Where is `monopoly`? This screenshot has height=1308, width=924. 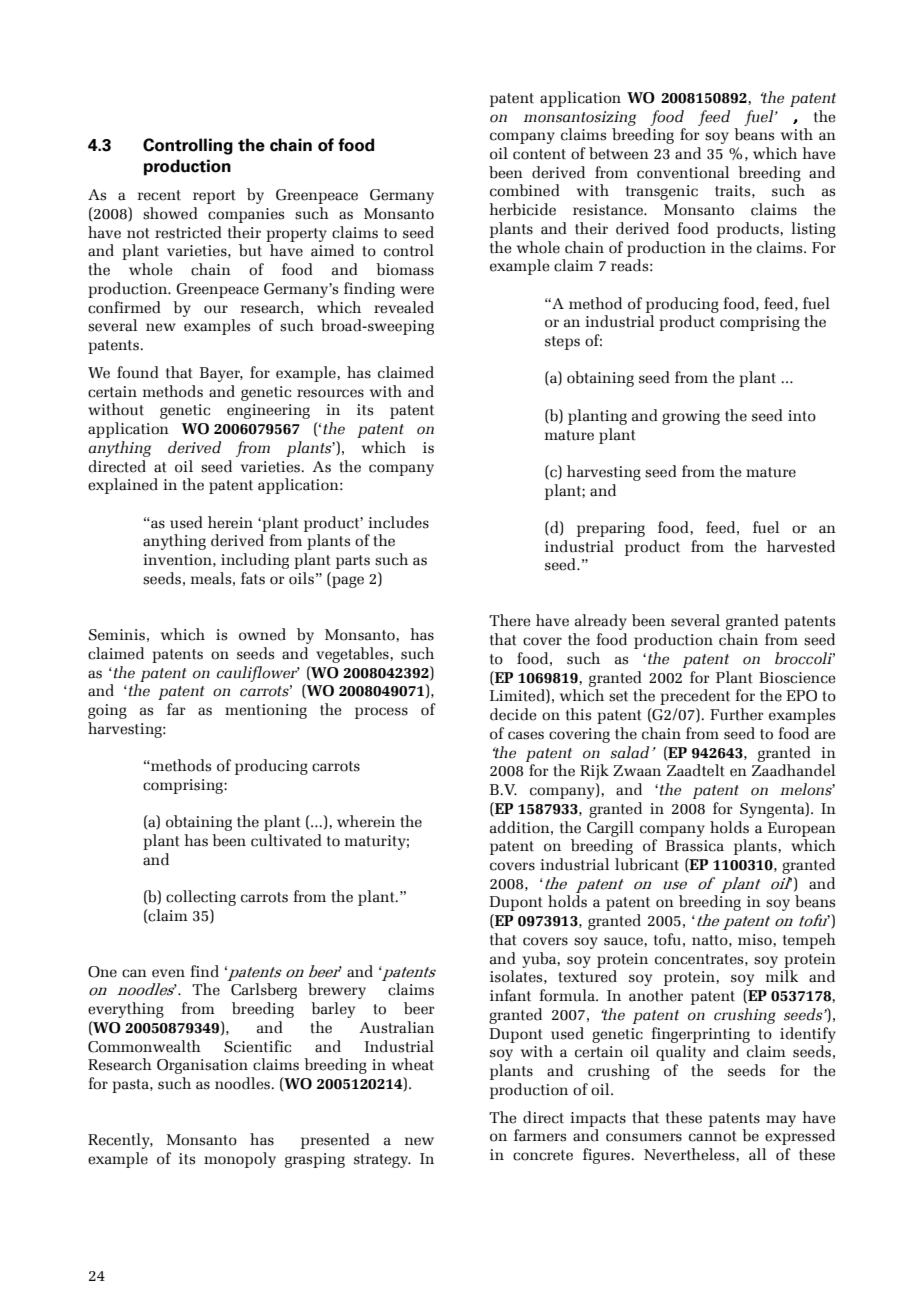
monopoly is located at coordinates (240, 1160).
